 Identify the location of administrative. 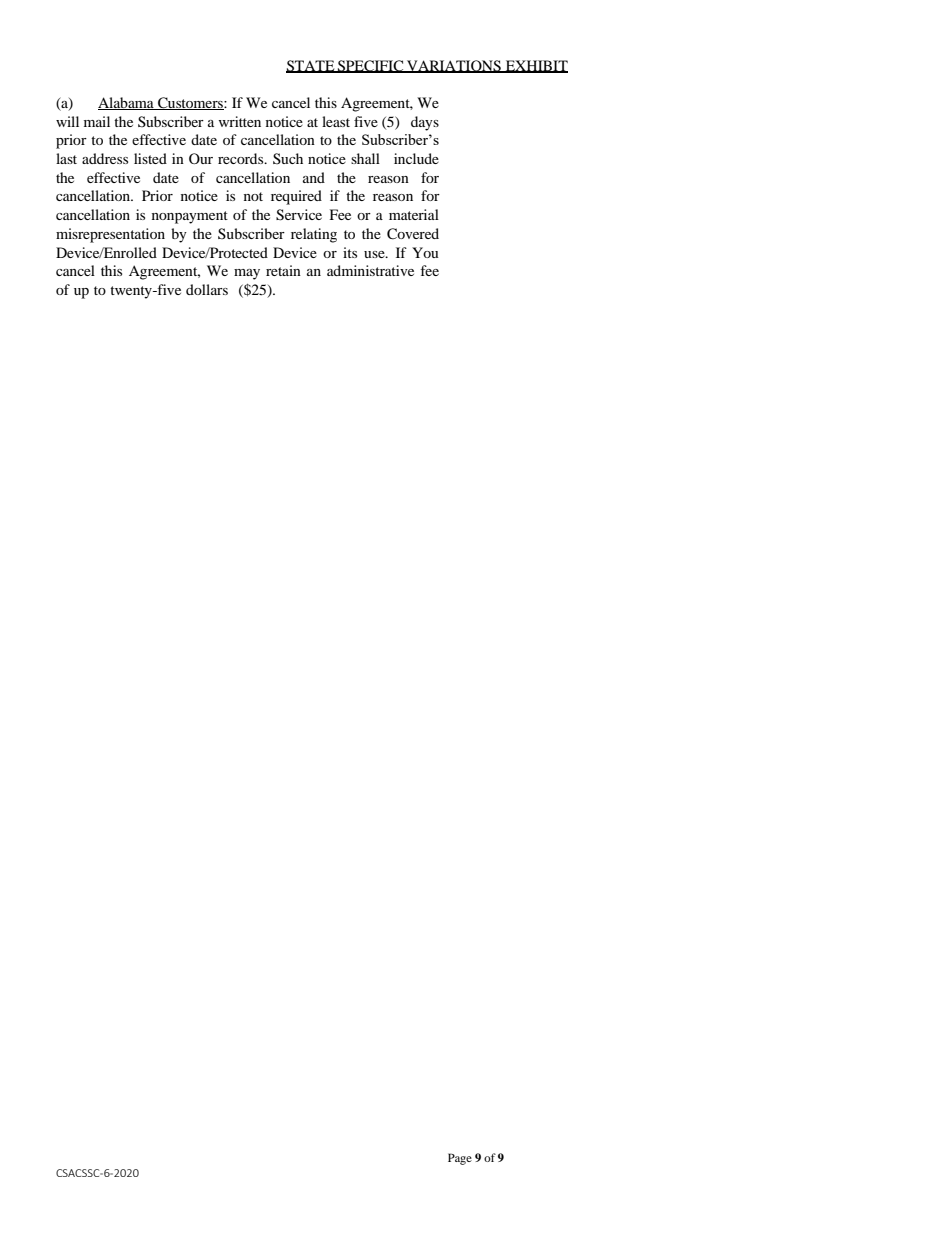
(370, 270).
